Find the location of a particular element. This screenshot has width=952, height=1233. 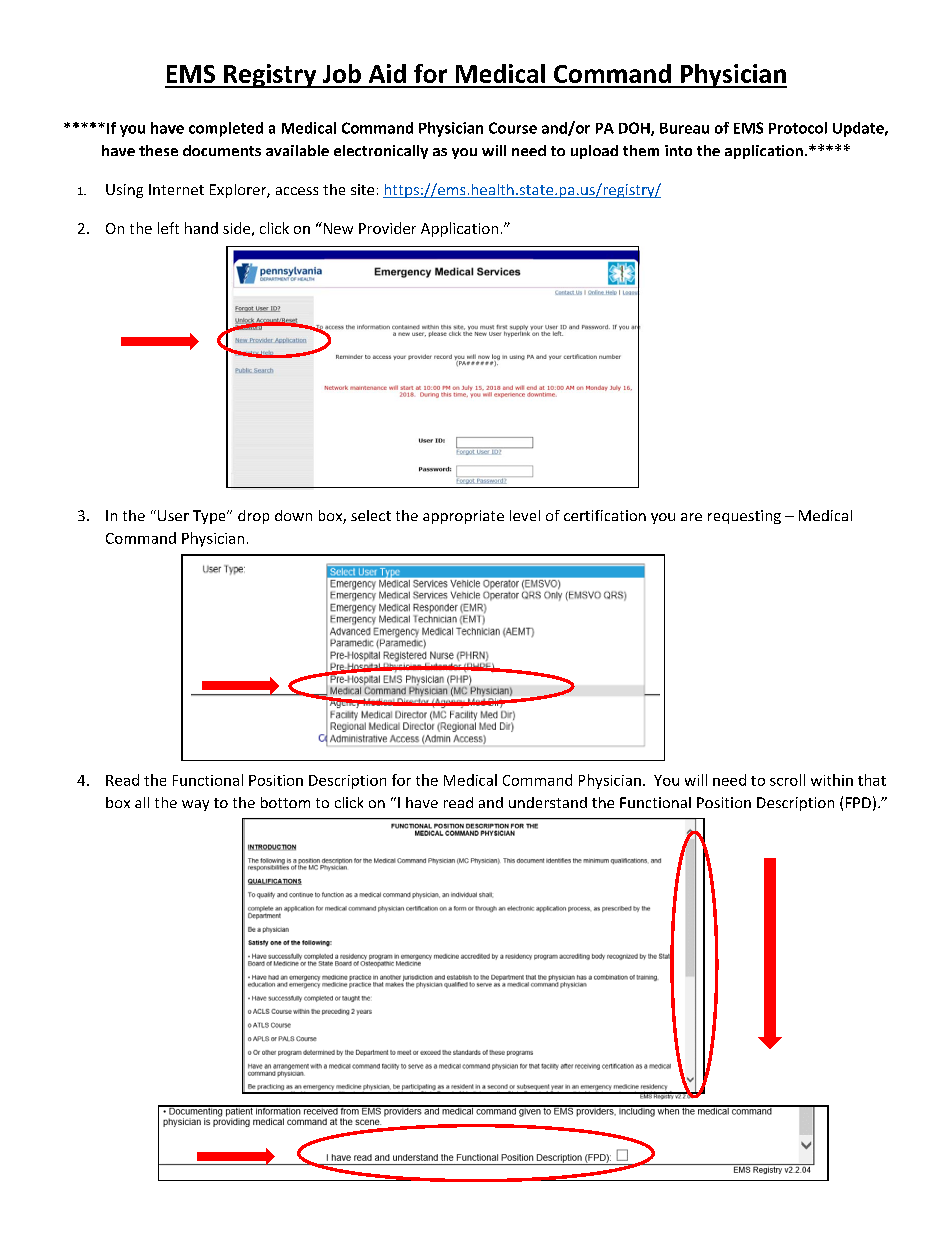

scroll is located at coordinates (787, 780).
